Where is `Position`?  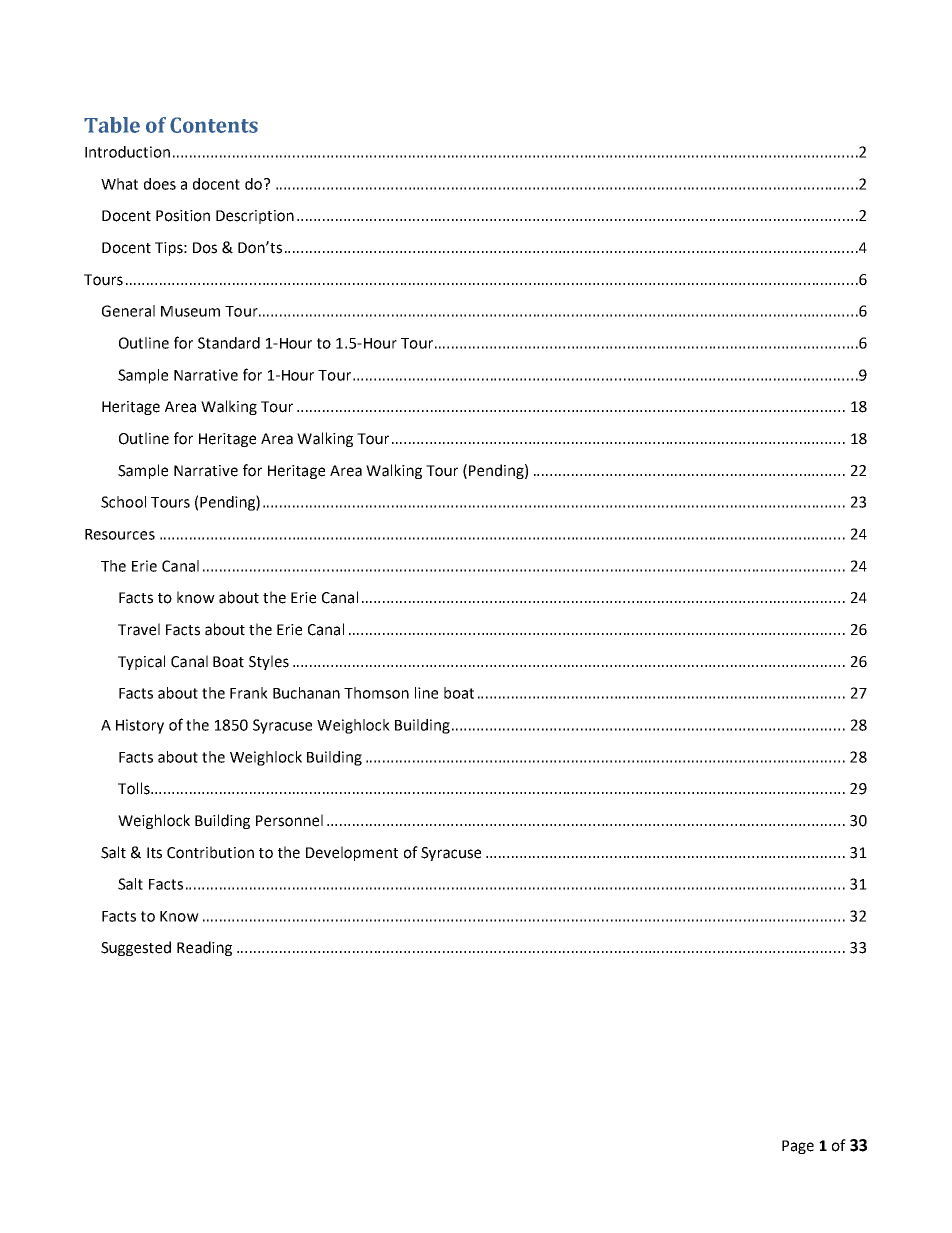 Position is located at coordinates (183, 216).
